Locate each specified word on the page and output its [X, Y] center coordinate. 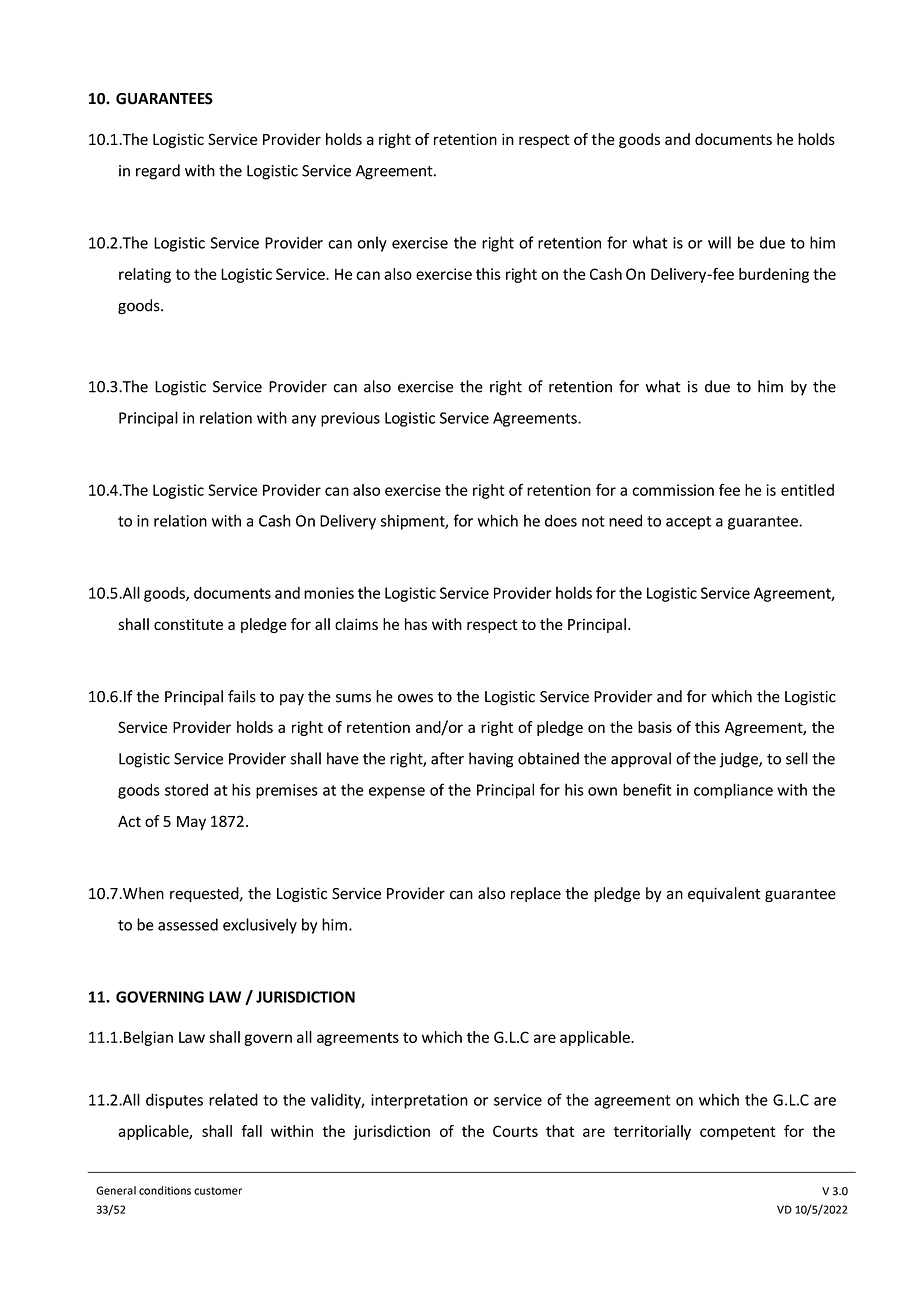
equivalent [724, 894]
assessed [188, 924]
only [372, 244]
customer [218, 1191]
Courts [515, 1131]
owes [415, 698]
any [304, 421]
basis [655, 727]
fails [242, 696]
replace [536, 894]
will [719, 242]
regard [158, 172]
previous [350, 419]
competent [738, 1133]
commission [673, 490]
